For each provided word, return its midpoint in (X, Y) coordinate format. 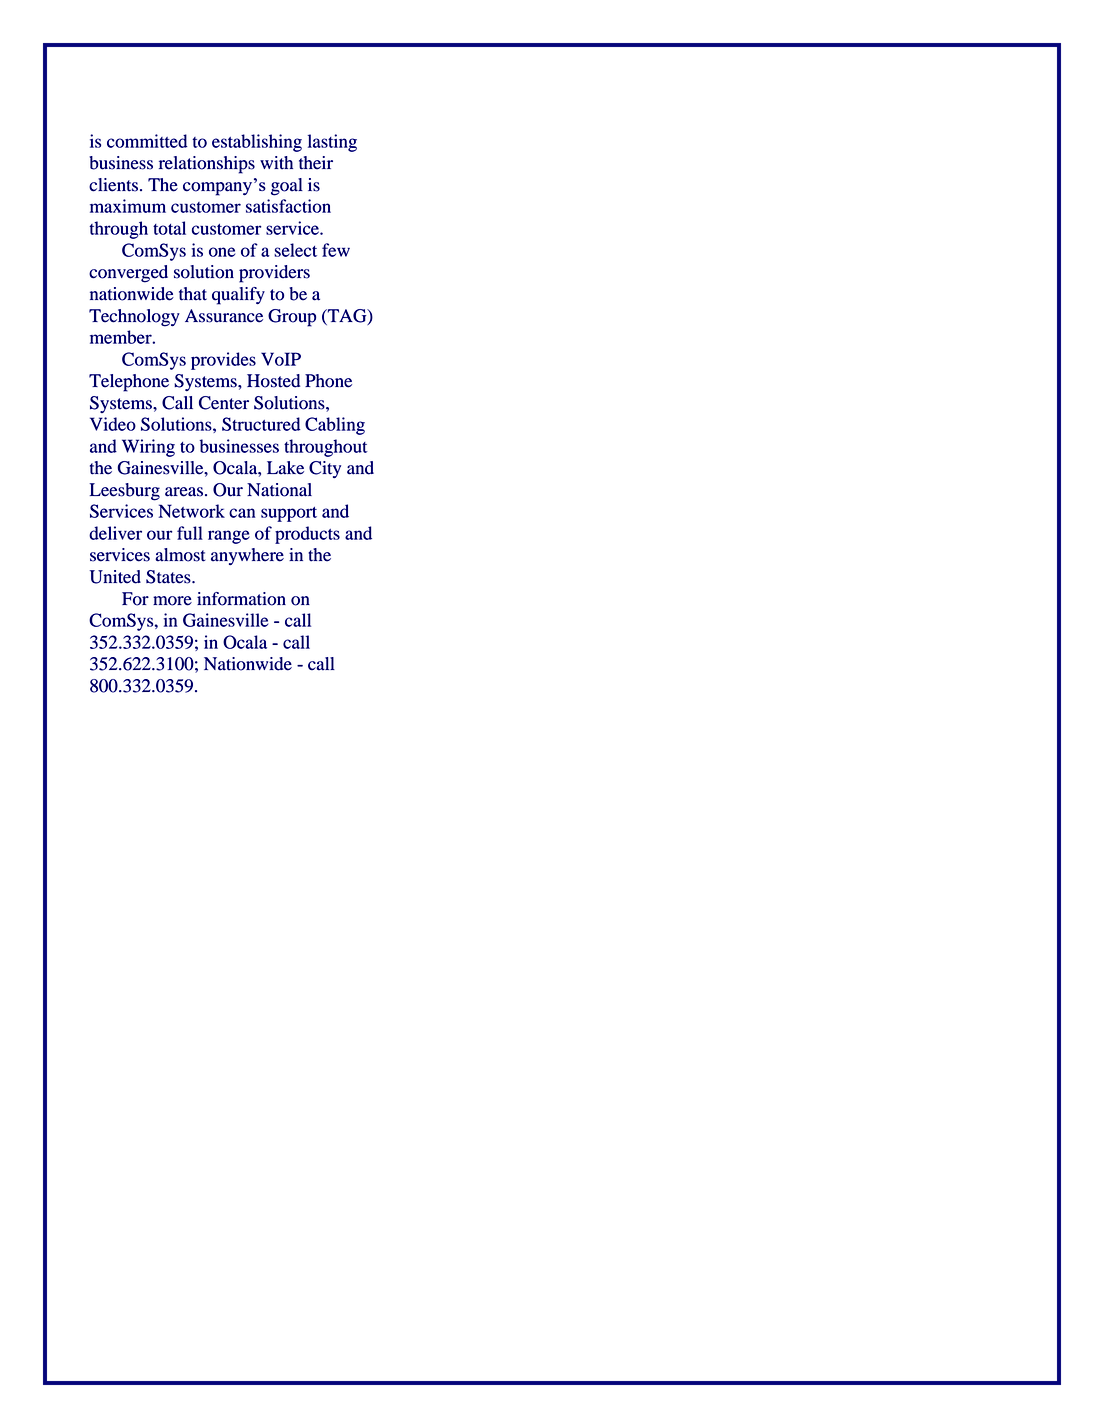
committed (147, 141)
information (241, 599)
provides (223, 361)
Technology (134, 318)
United (115, 577)
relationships (207, 165)
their (316, 163)
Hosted (273, 381)
